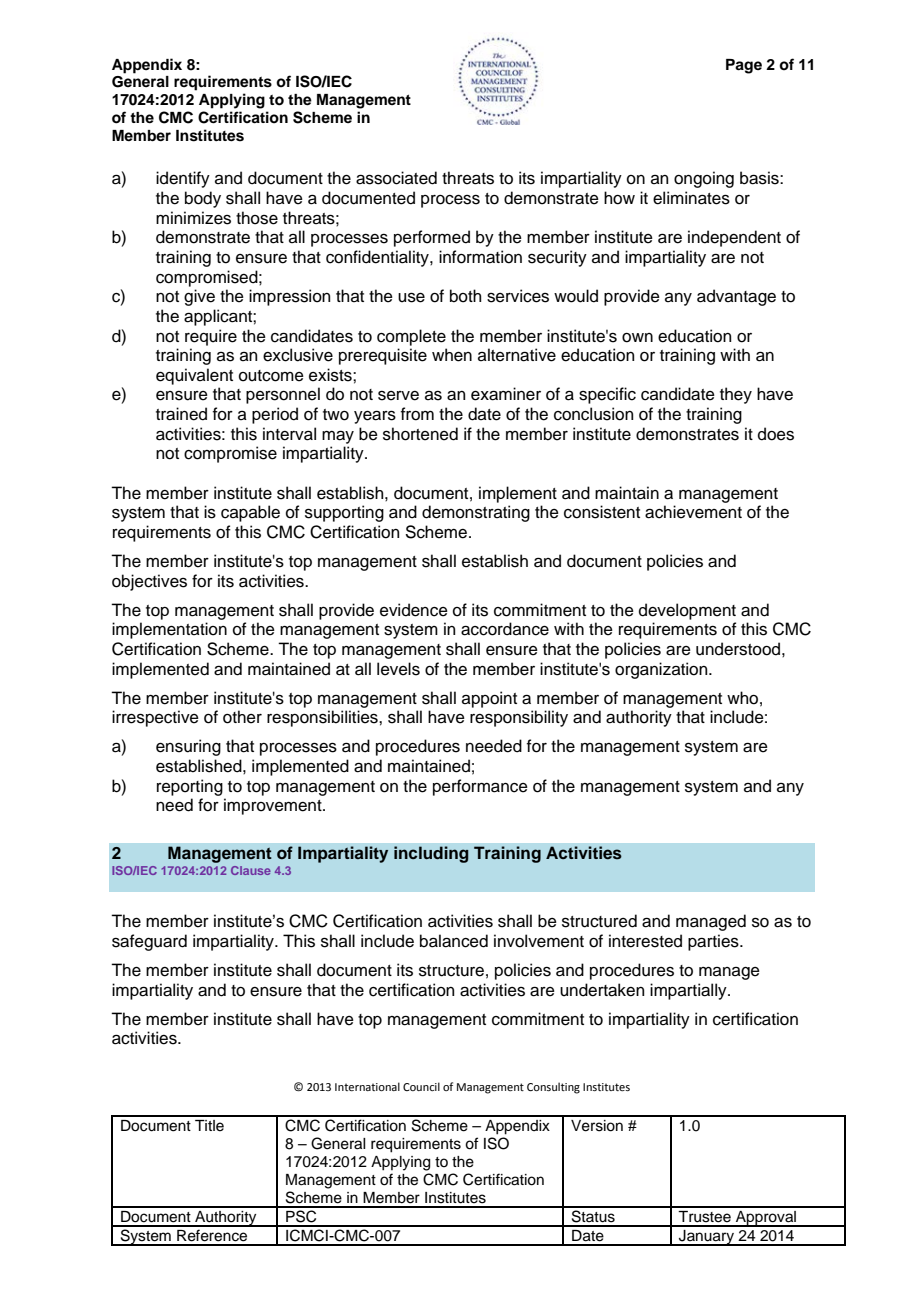 This screenshot has width=924, height=1308. Describe the element at coordinates (452, 355) in the screenshot. I see `when` at that location.
